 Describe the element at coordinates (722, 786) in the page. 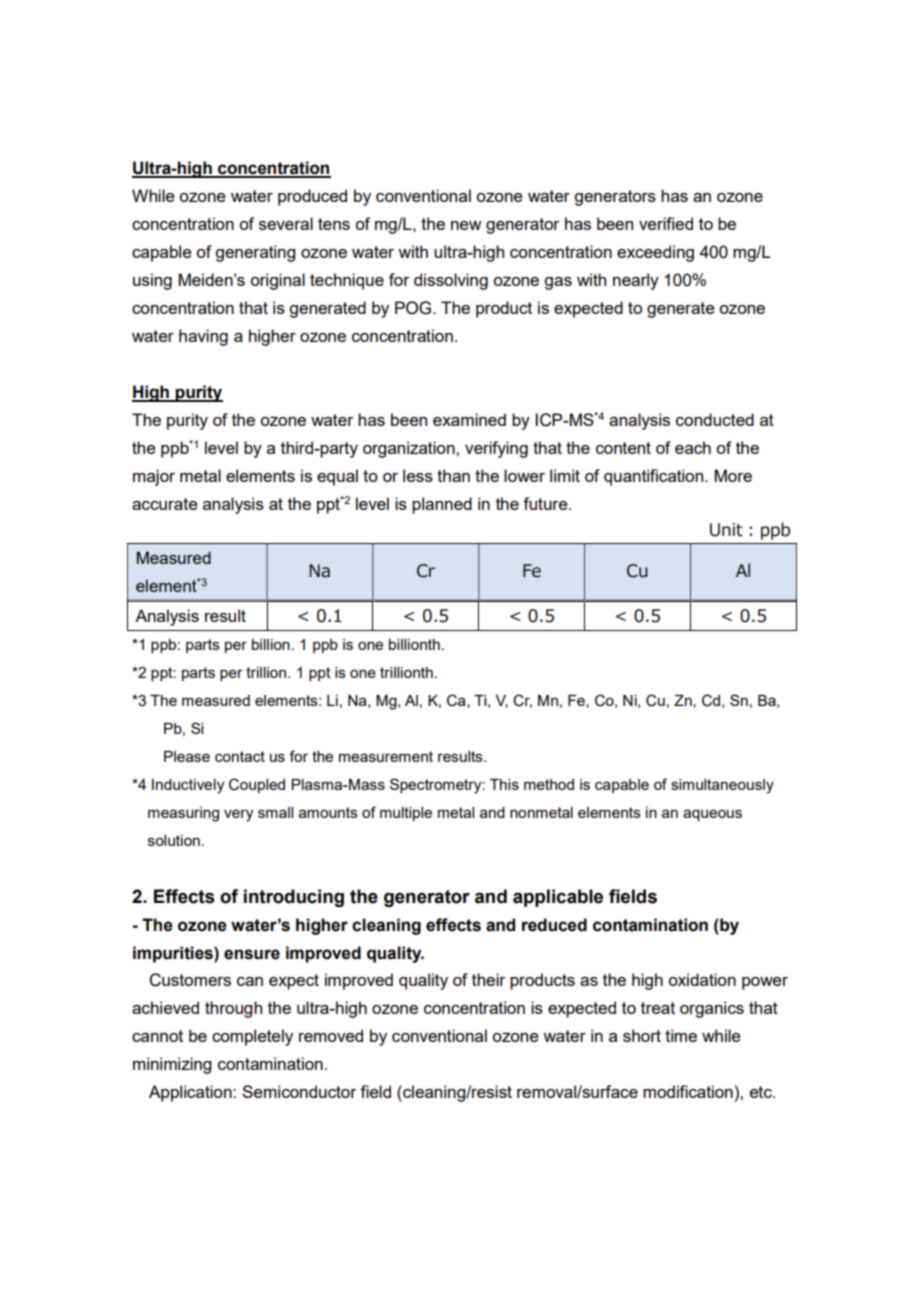

I see `simultaneously` at that location.
